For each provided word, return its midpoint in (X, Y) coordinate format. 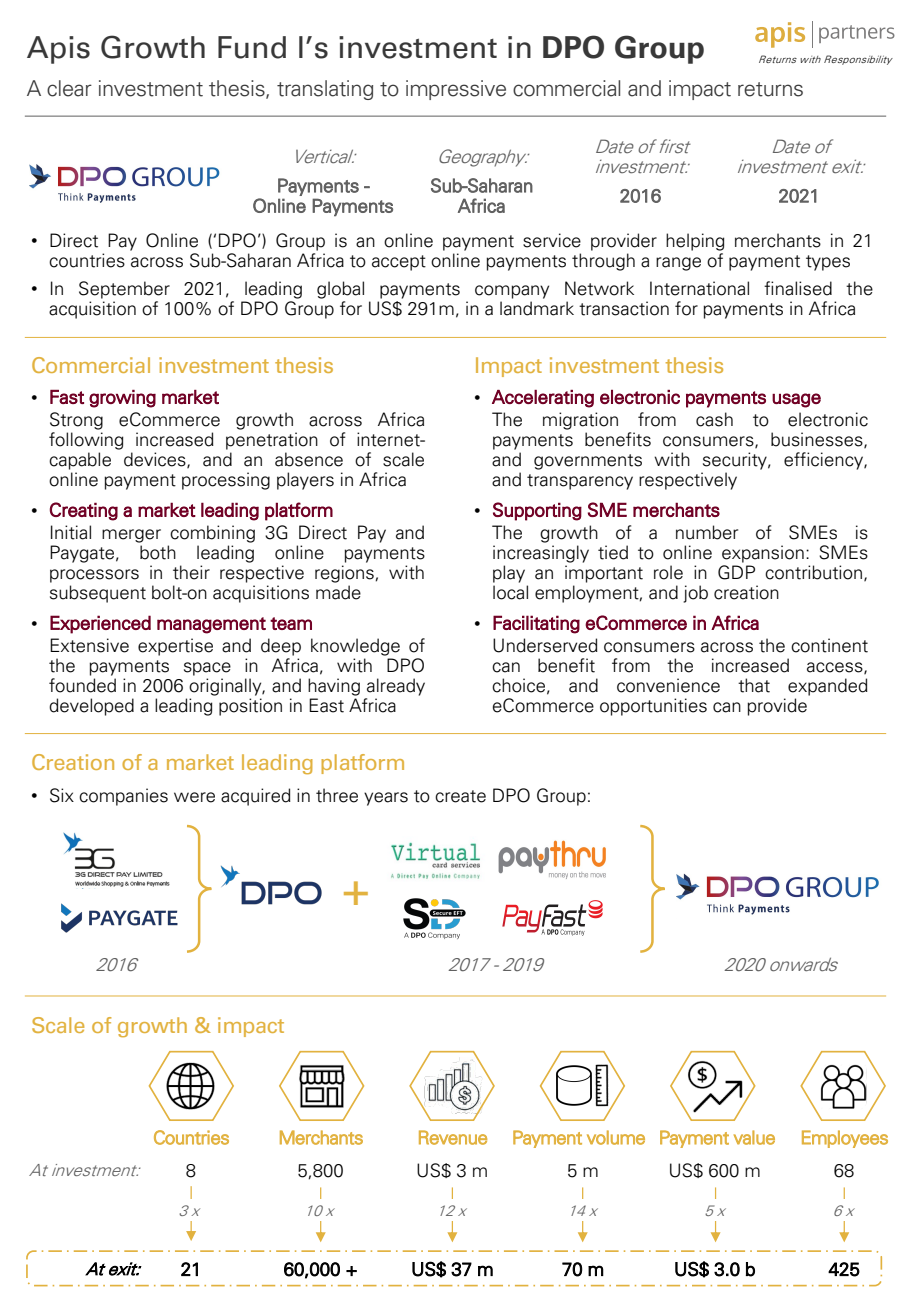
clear (69, 88)
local (510, 592)
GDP (736, 572)
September (124, 290)
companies (123, 797)
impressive (456, 90)
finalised (798, 288)
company (512, 292)
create (460, 796)
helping (695, 242)
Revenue (453, 1137)
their (191, 572)
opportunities (653, 707)
